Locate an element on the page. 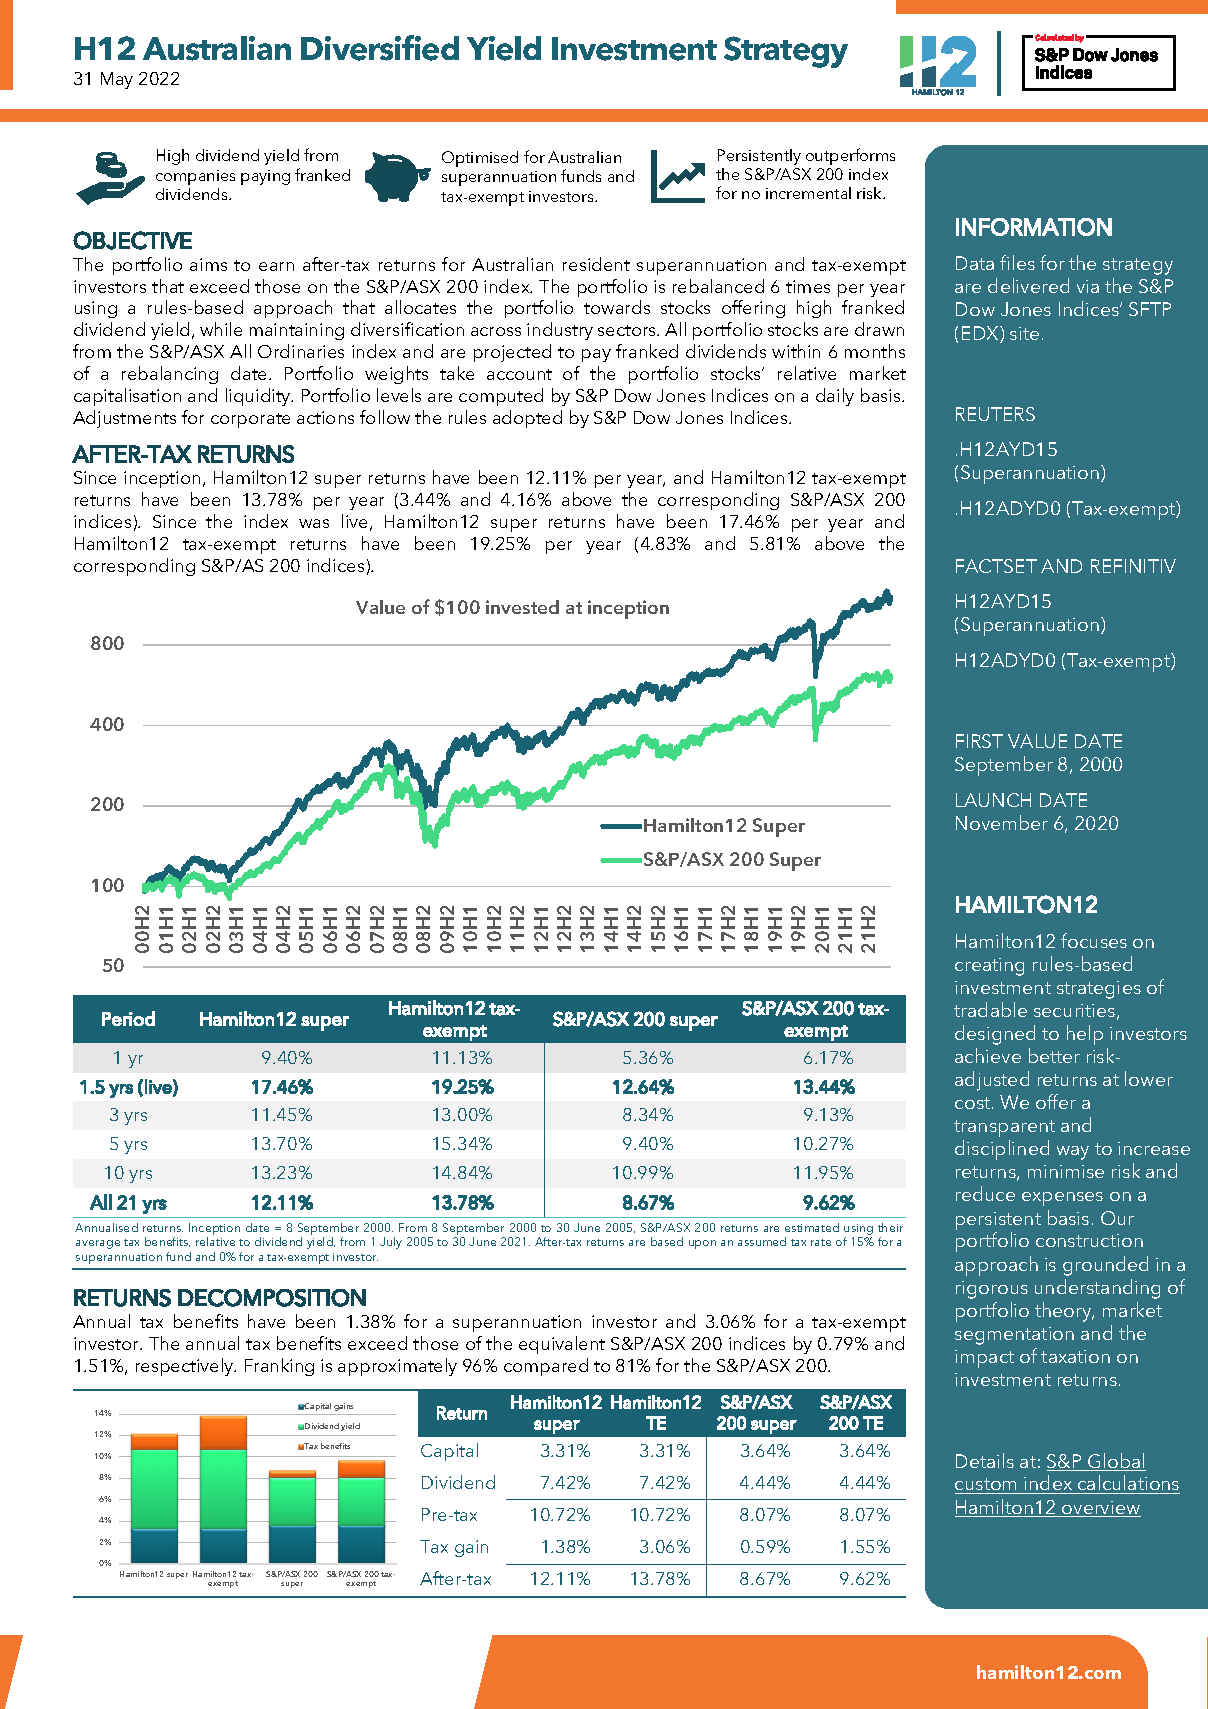  Optimised is located at coordinates (480, 159).
